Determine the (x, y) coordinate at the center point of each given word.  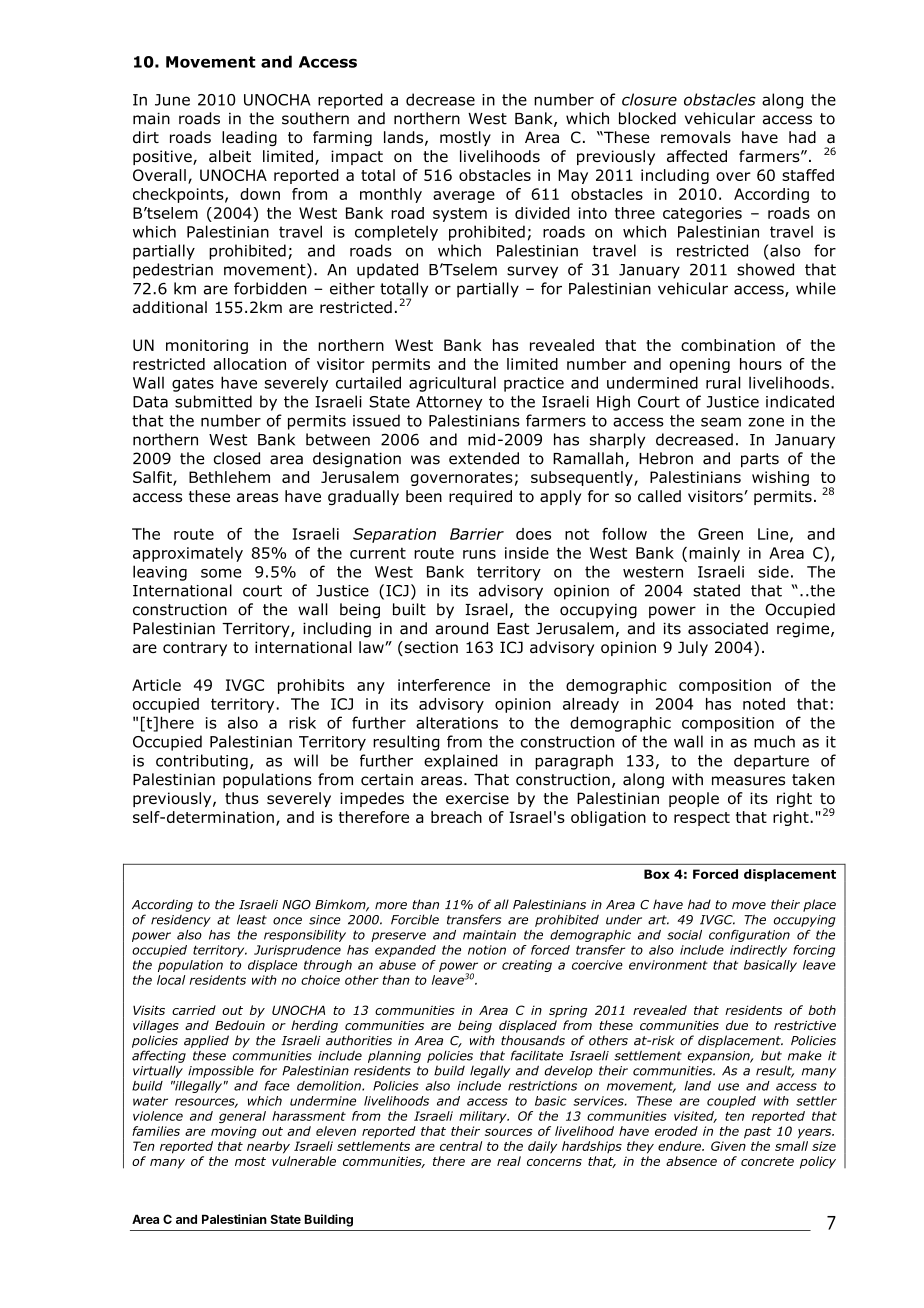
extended (484, 458)
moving (234, 1132)
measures (748, 781)
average (464, 197)
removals (696, 137)
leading (249, 138)
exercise (477, 798)
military (484, 1117)
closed (237, 458)
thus (242, 798)
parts (760, 460)
